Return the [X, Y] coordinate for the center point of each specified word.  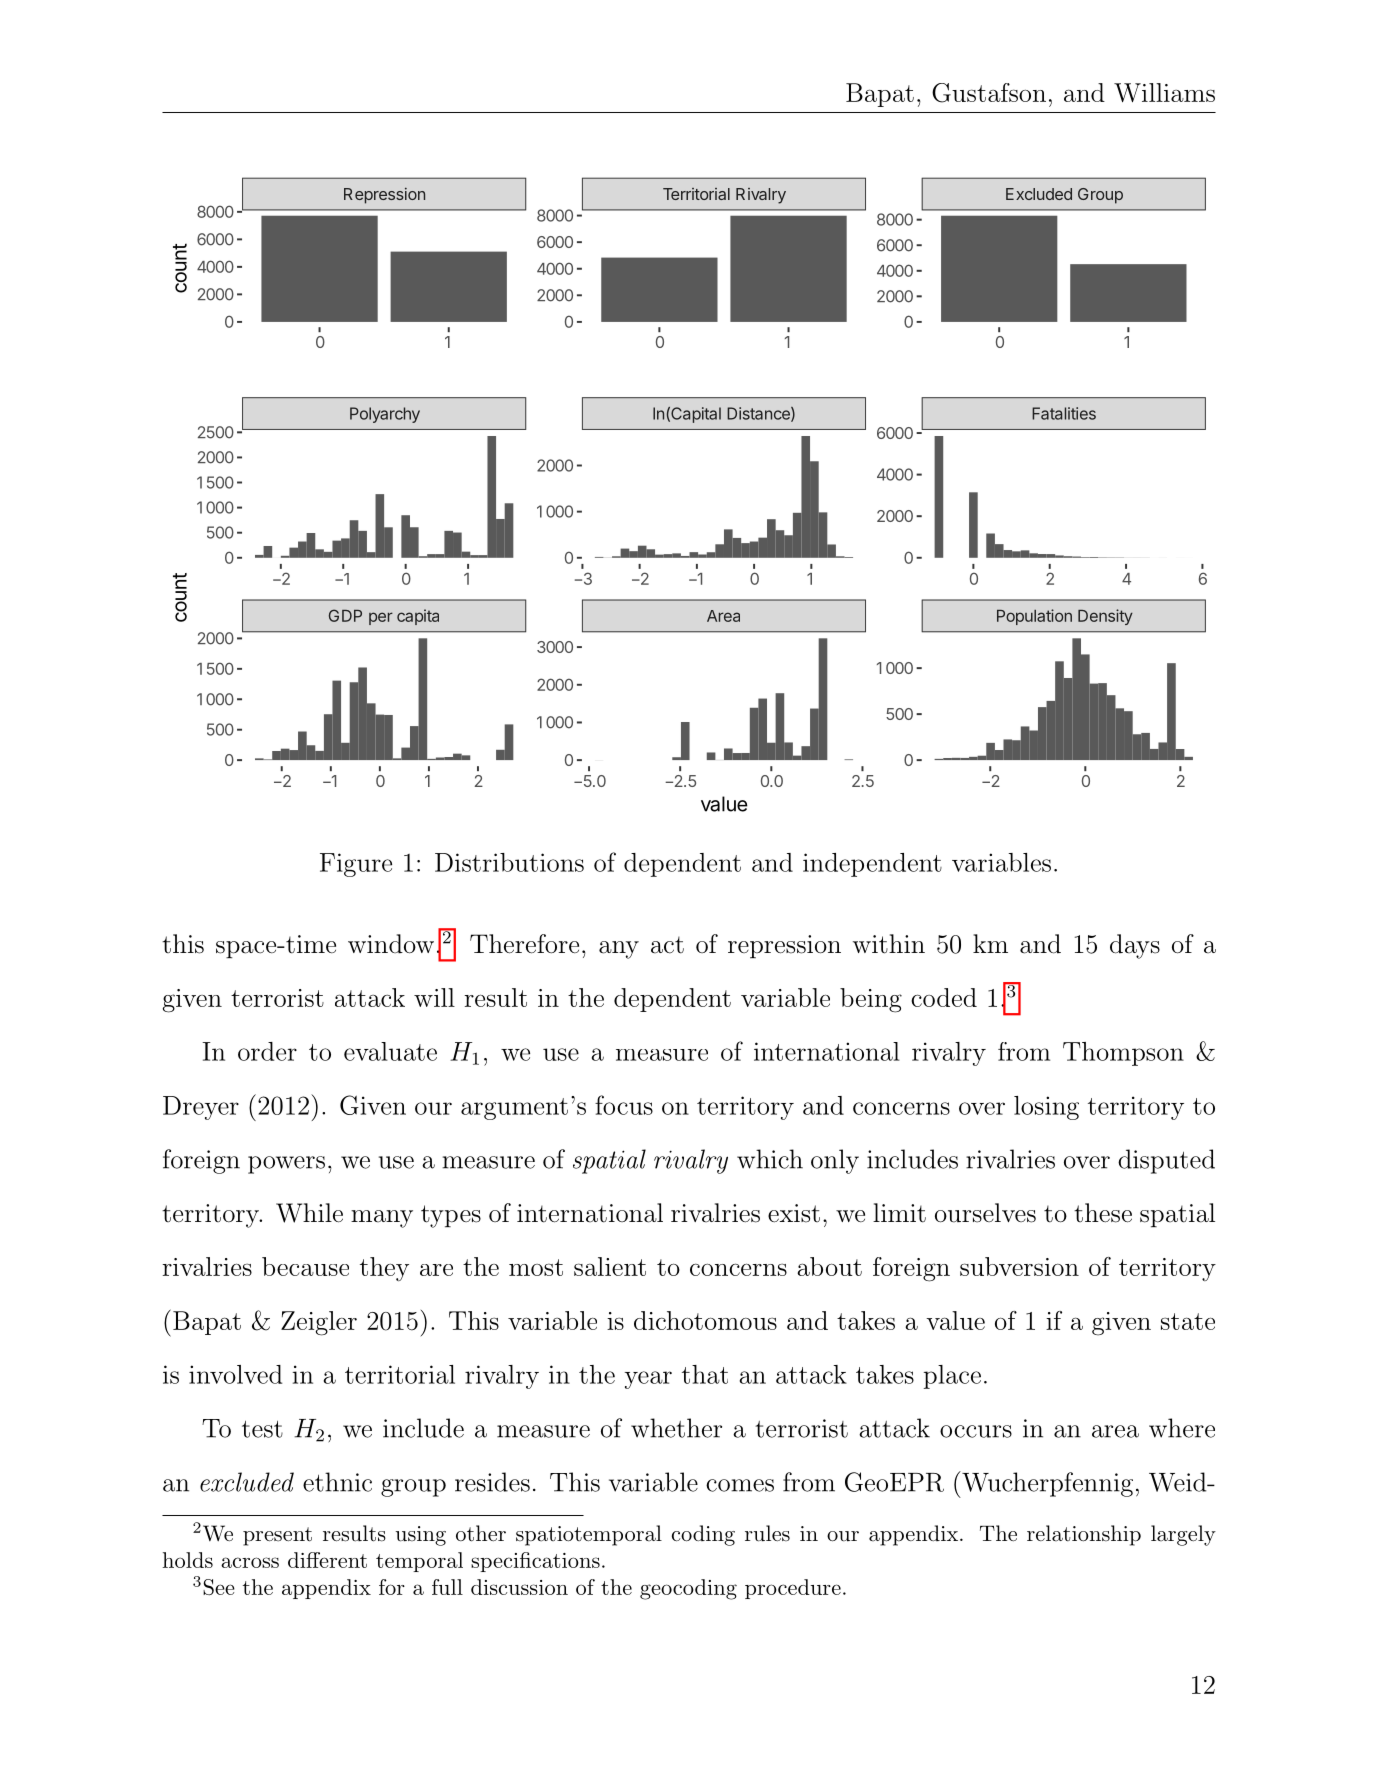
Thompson [1123, 1054]
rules [767, 1533]
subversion [1019, 1266]
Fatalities [1064, 413]
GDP [345, 615]
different [327, 1560]
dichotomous [705, 1320]
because [305, 1266]
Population [1034, 617]
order [267, 1051]
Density [1105, 617]
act [667, 945]
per [381, 618]
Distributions [509, 862]
